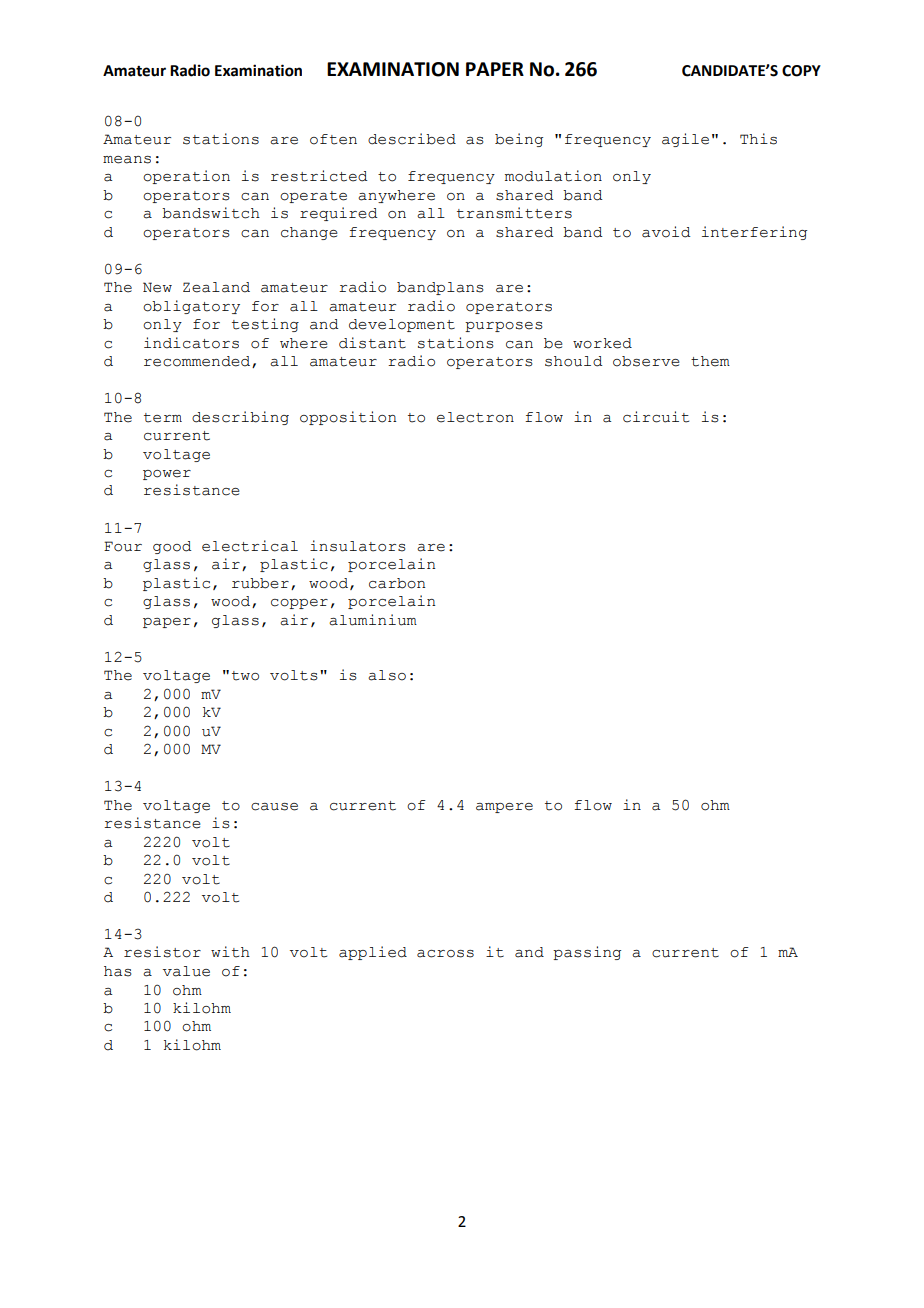 The width and height of the screenshot is (924, 1308). Describe the element at coordinates (230, 952) in the screenshot. I see `with` at that location.
